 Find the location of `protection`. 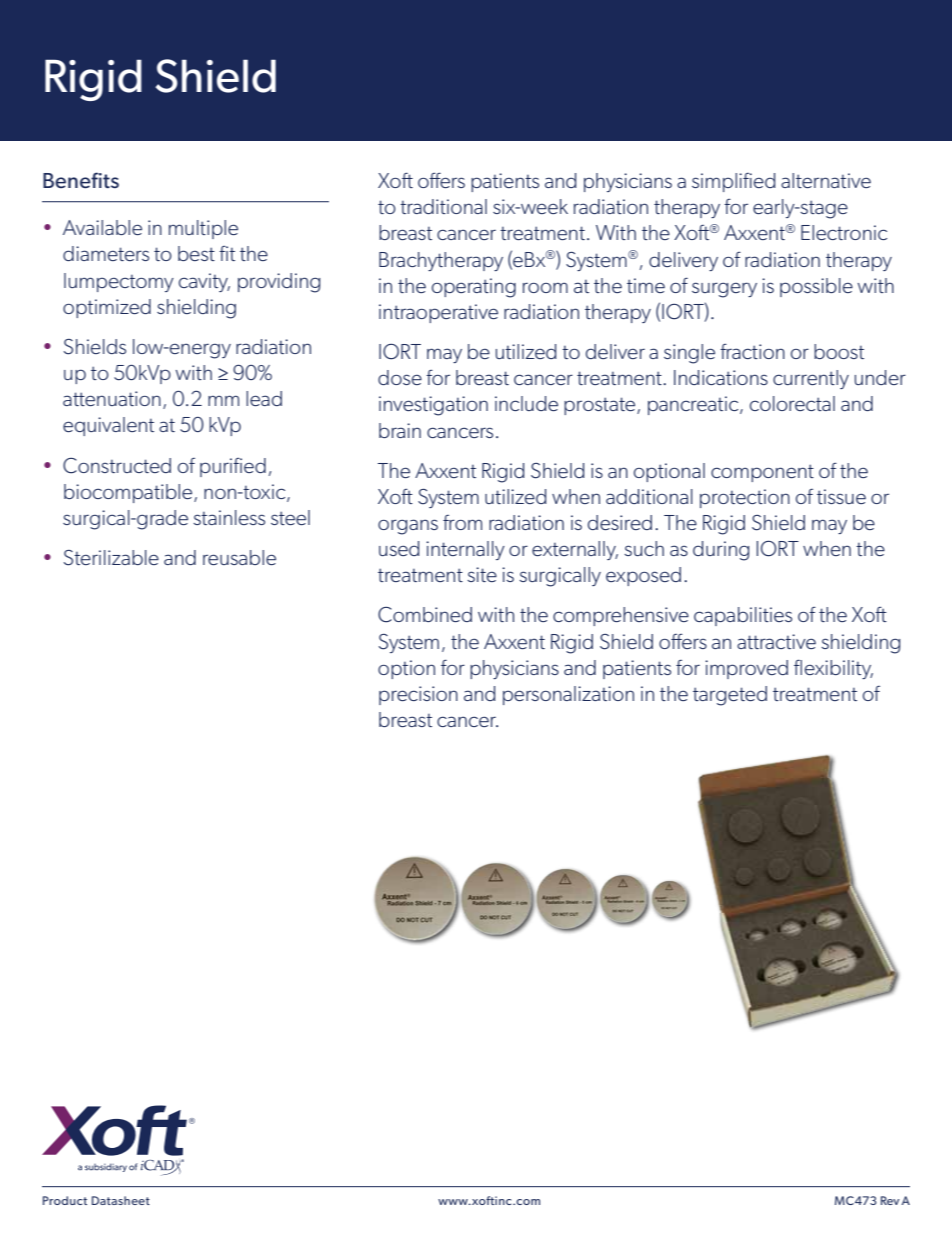

protection is located at coordinates (745, 498).
